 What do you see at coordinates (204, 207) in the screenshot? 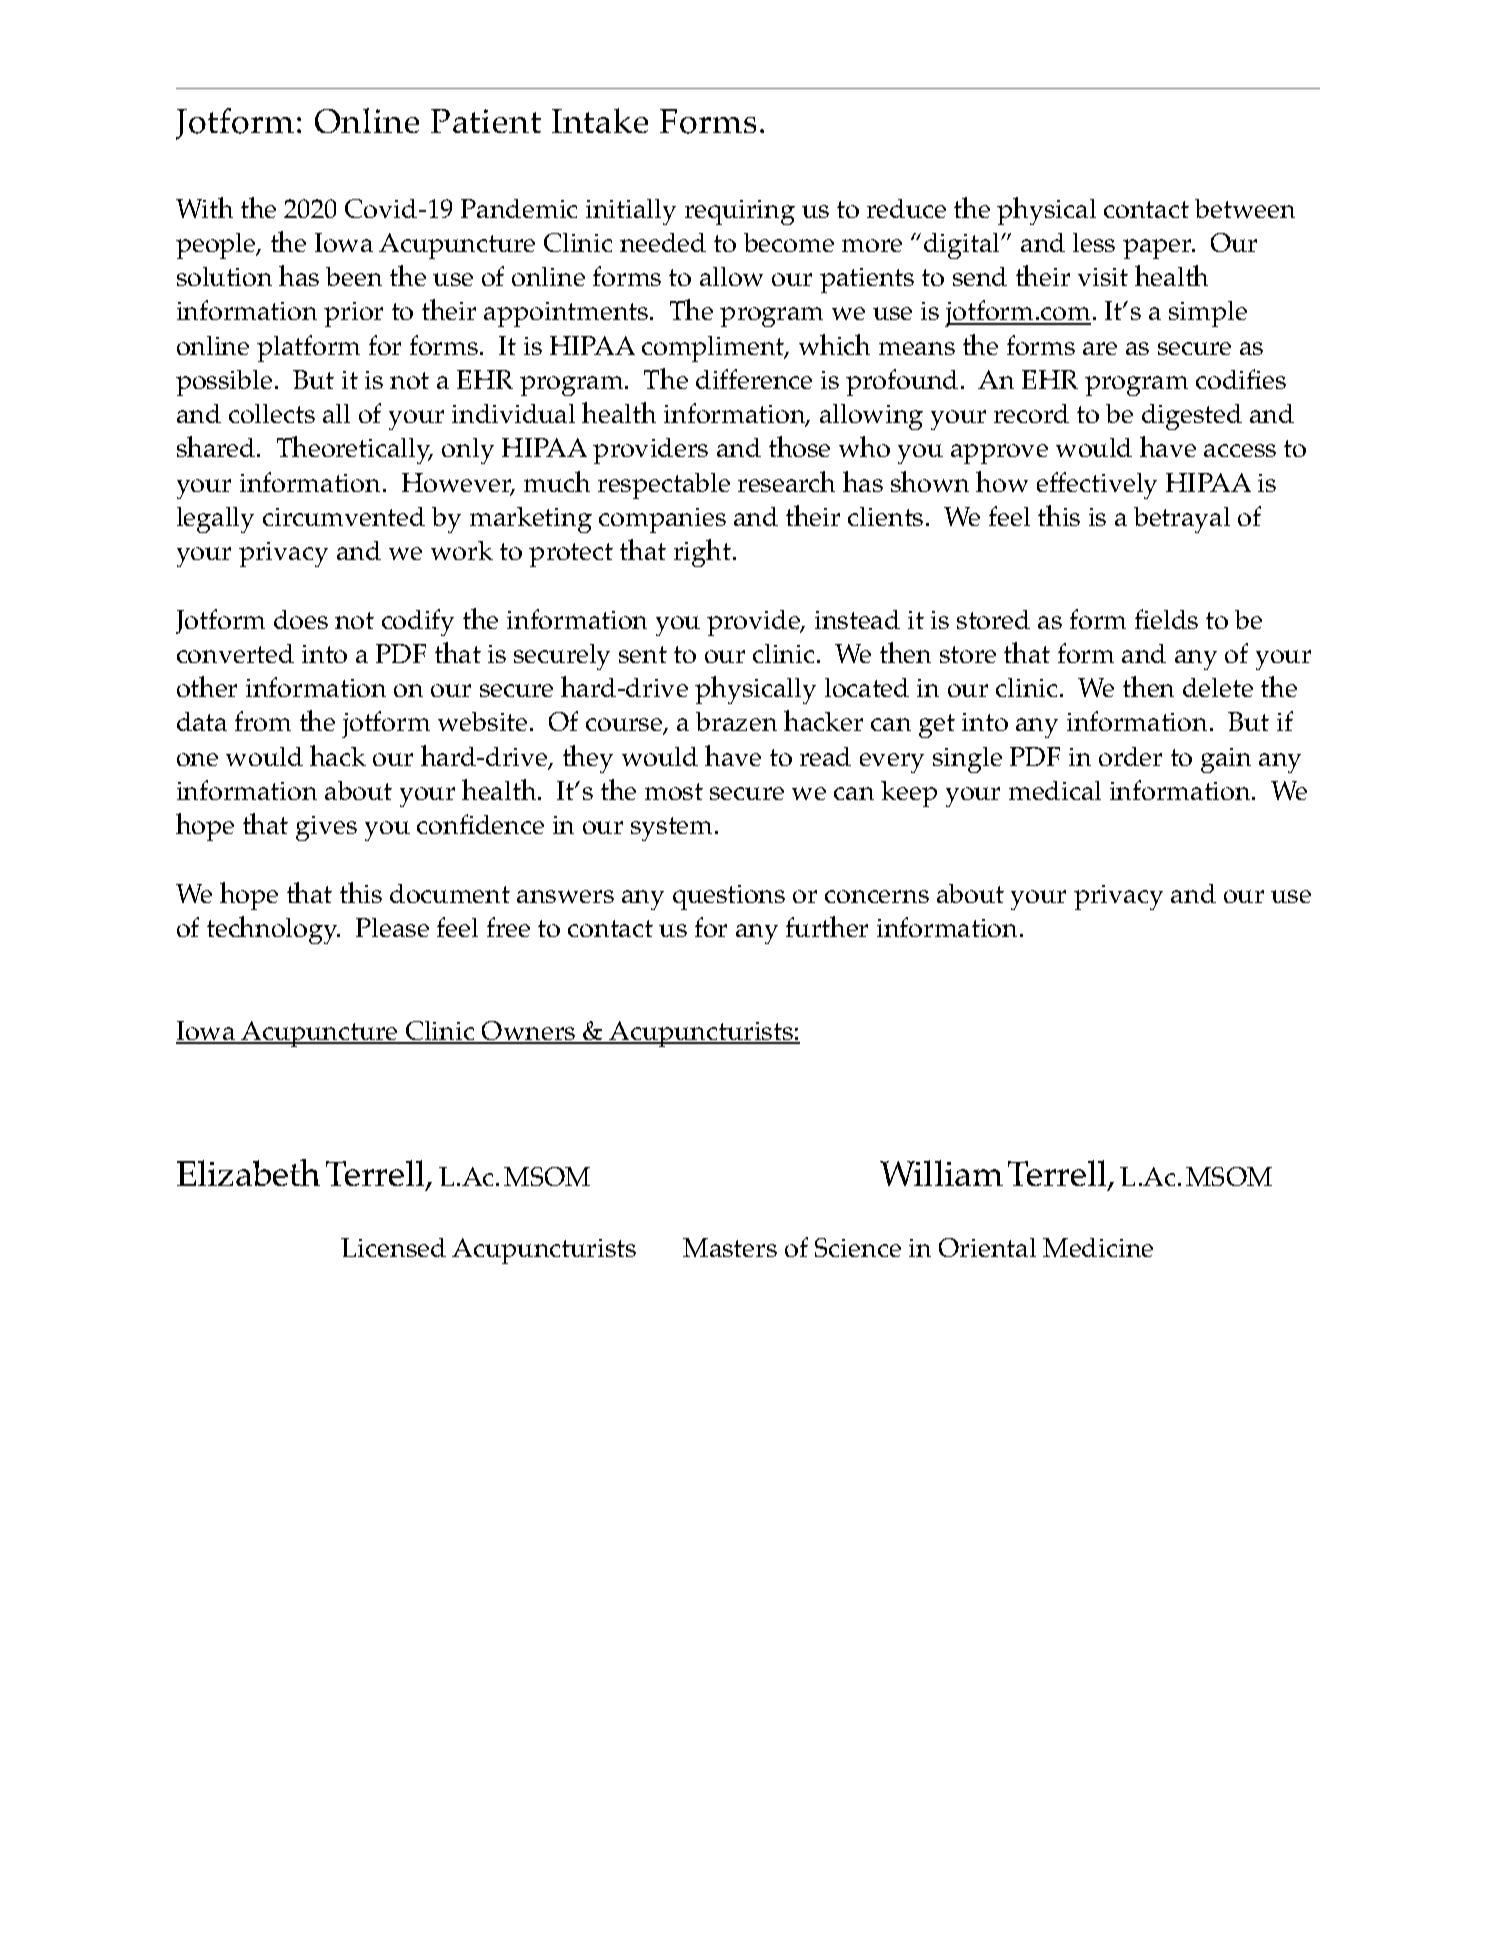
I see `With` at bounding box center [204, 207].
